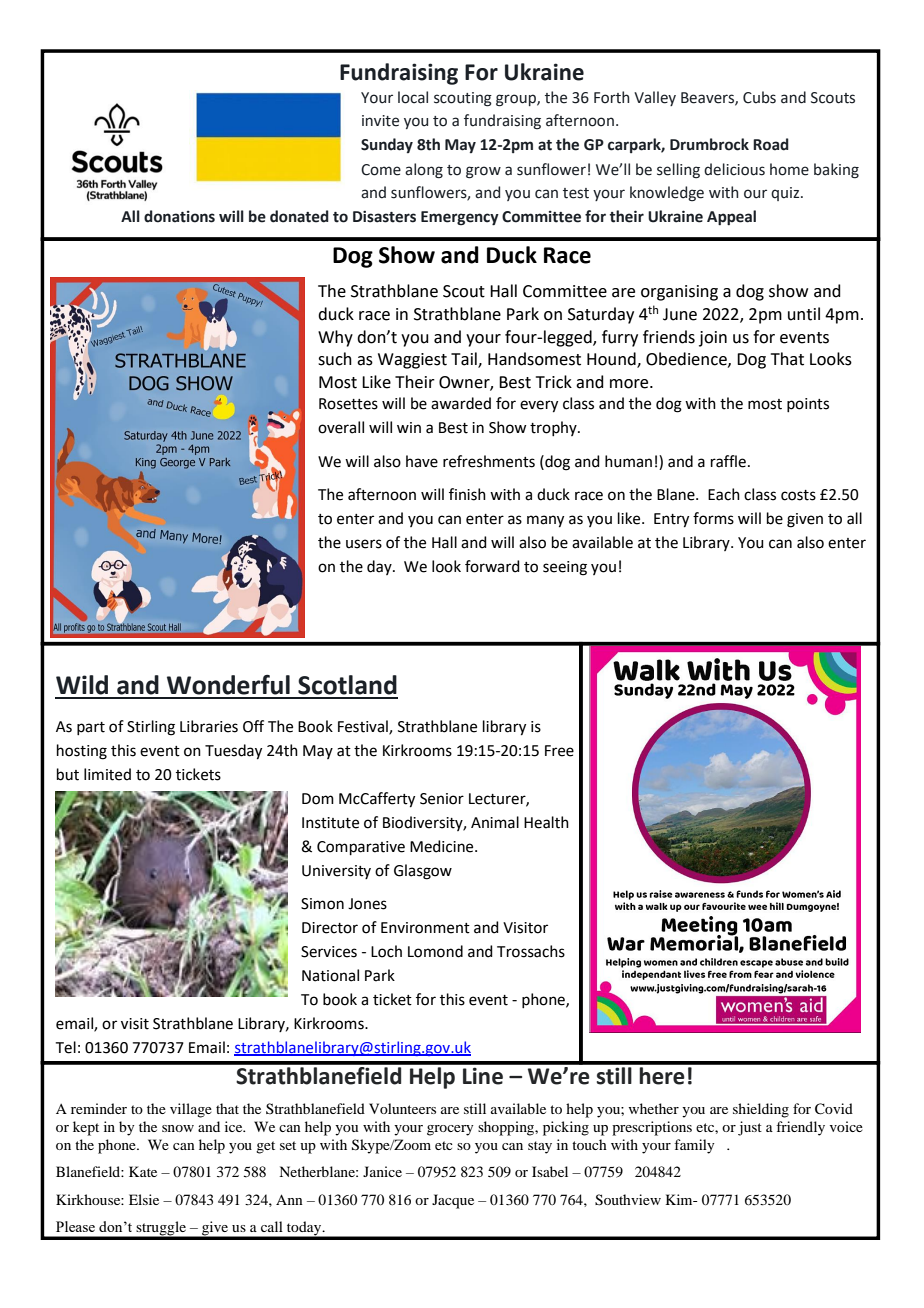 This document has height=1308, width=924. I want to click on Elsie, so click(144, 1199).
